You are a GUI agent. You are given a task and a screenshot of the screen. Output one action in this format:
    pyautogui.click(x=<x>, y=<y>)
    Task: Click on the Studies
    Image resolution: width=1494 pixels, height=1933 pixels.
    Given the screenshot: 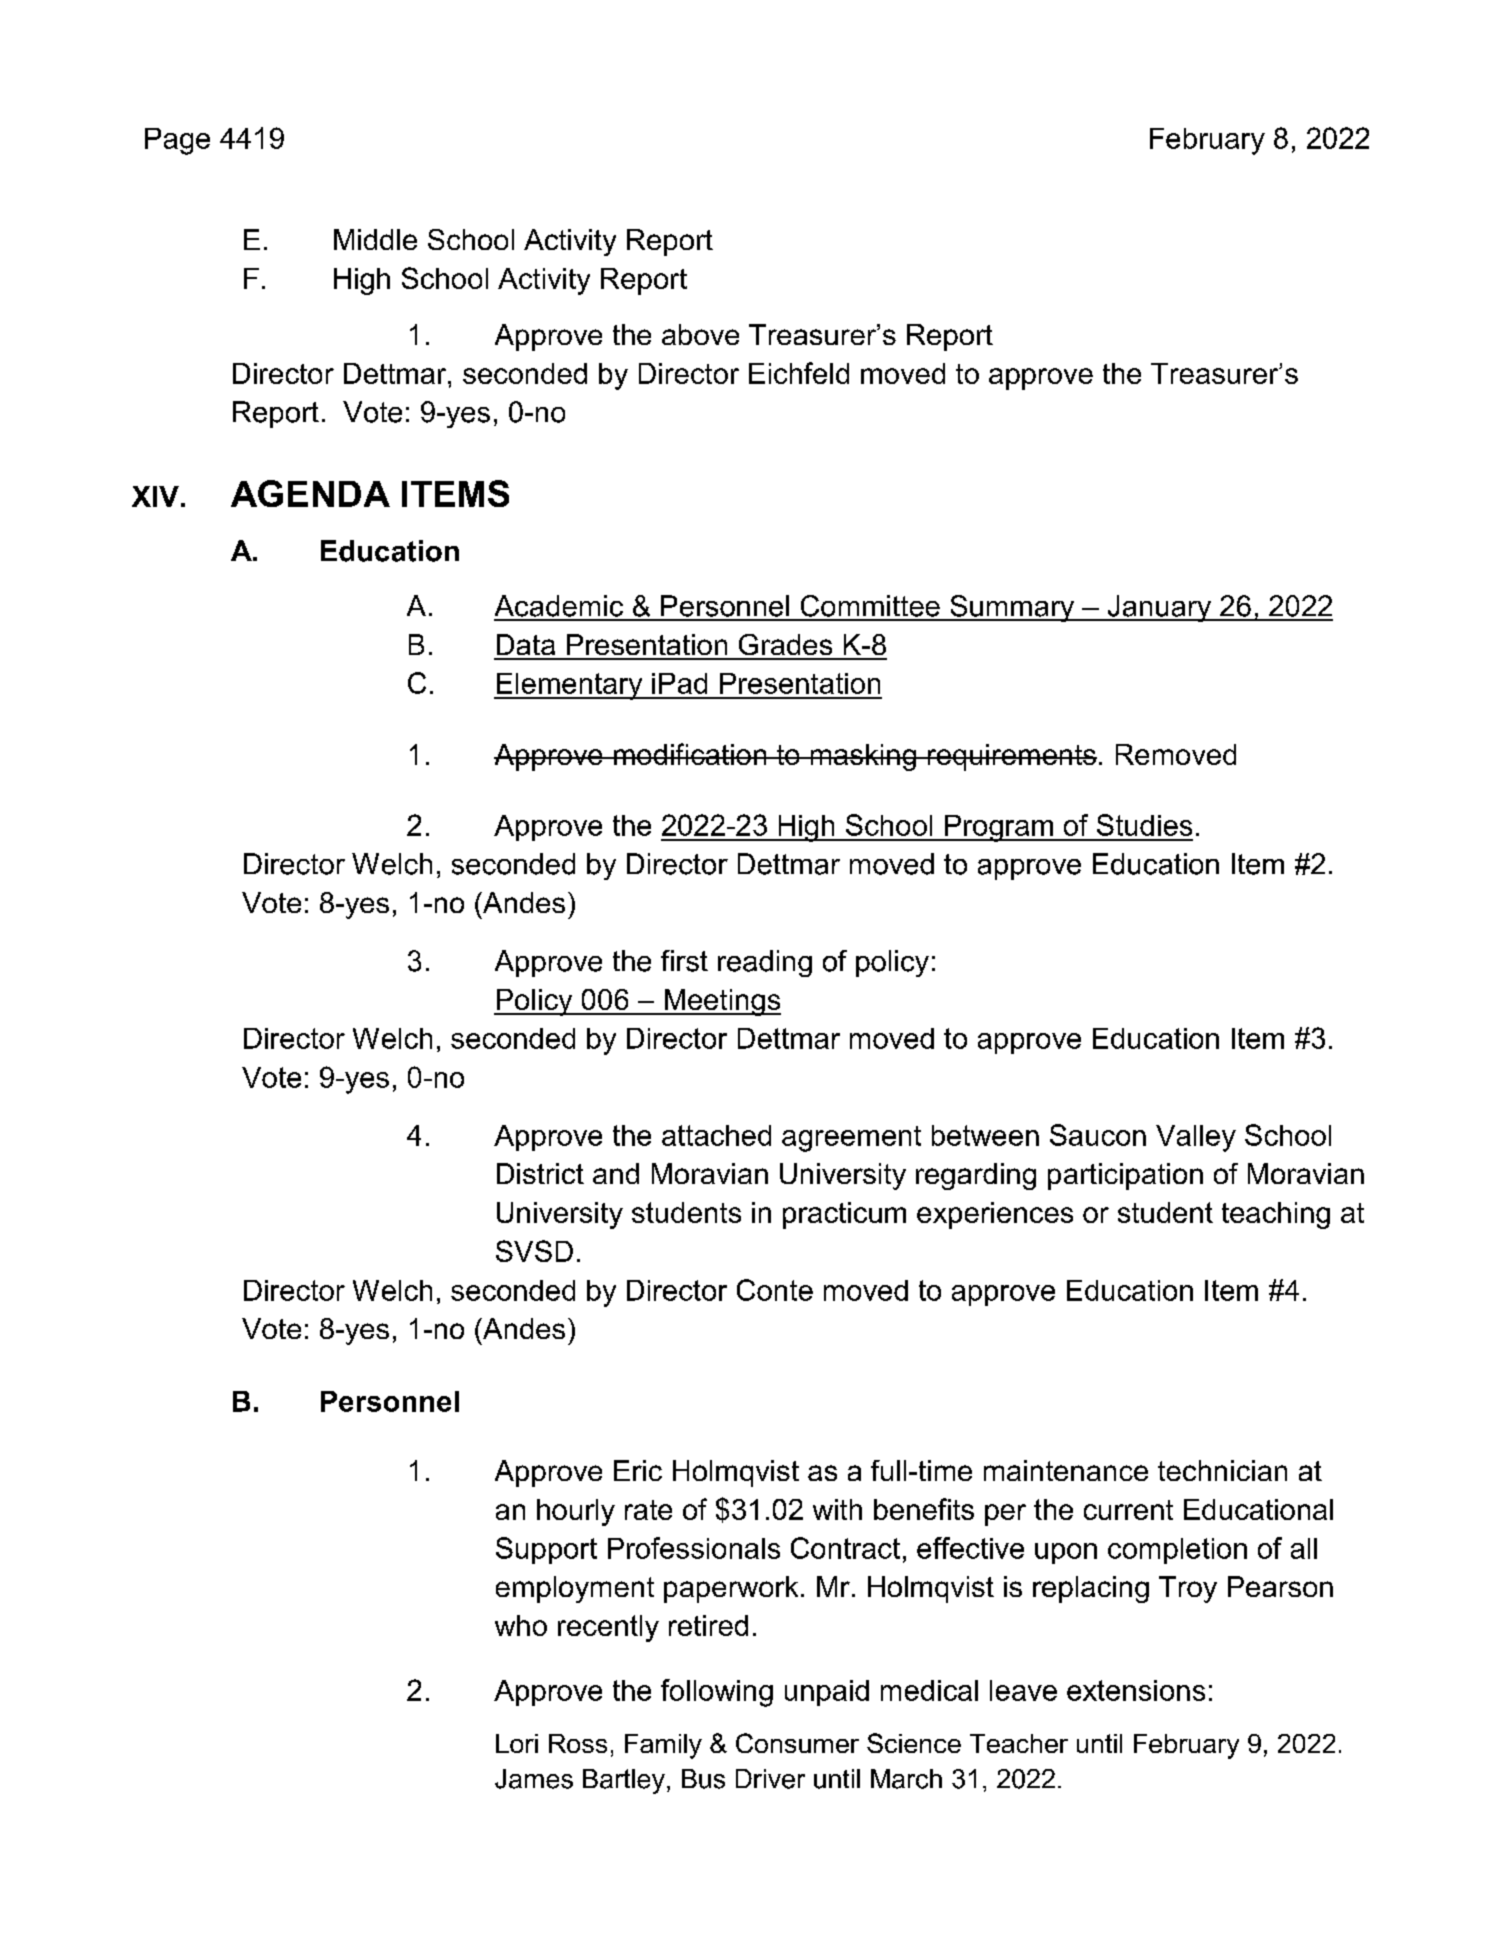 What is the action you would take?
    pyautogui.click(x=1144, y=825)
